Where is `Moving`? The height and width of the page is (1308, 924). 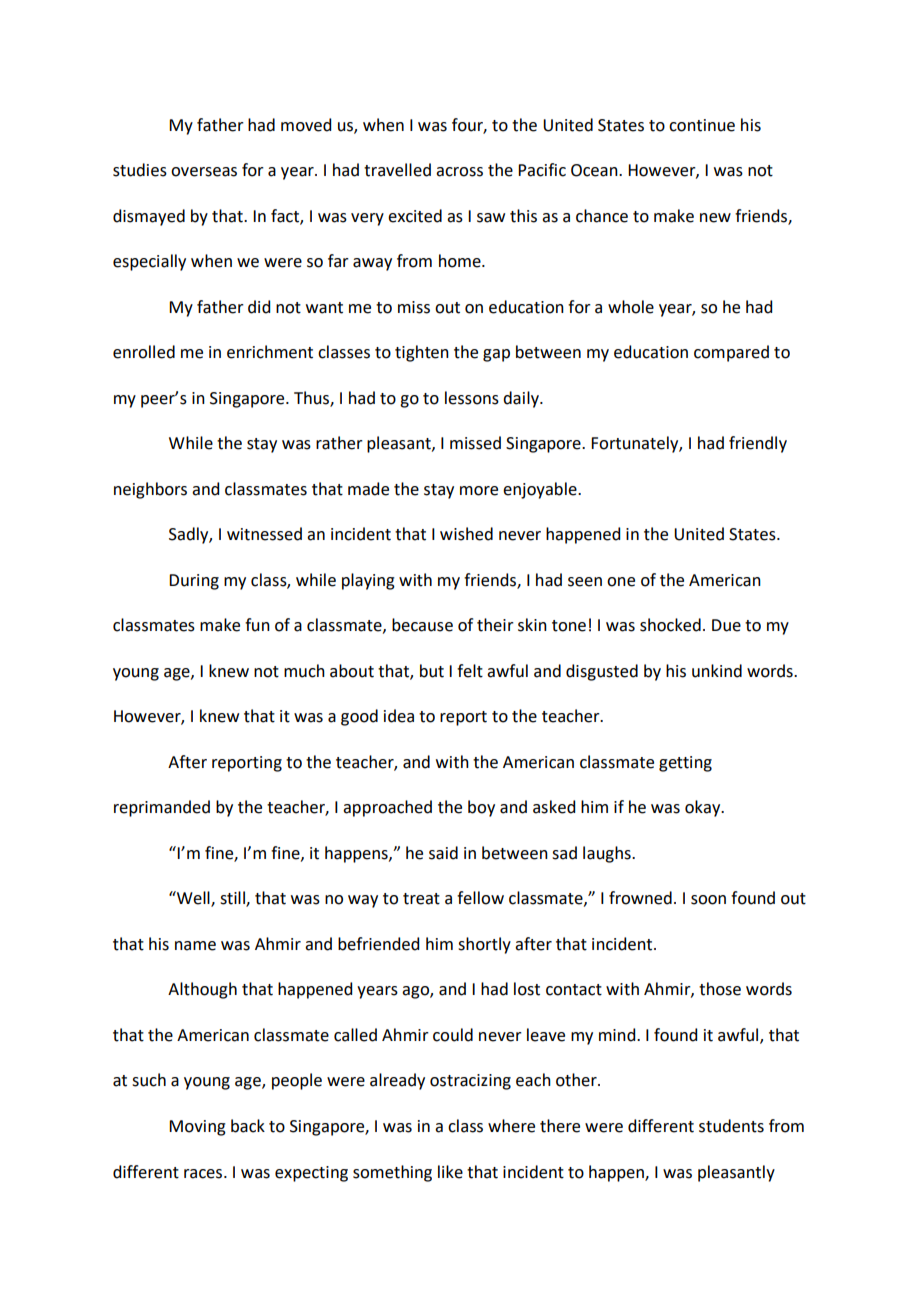 Moving is located at coordinates (197, 1128).
